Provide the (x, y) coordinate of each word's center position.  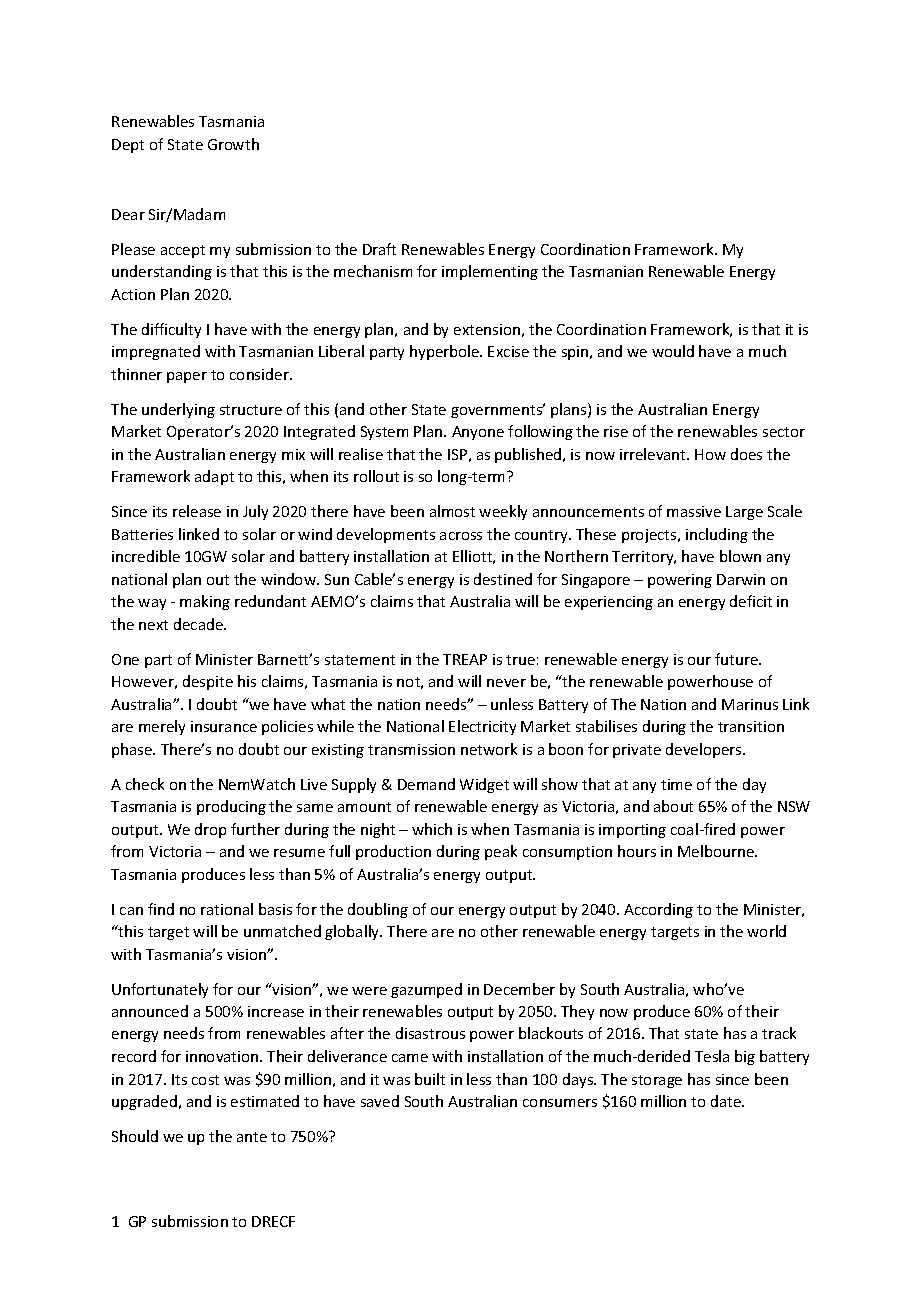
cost (205, 1080)
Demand (426, 784)
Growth (233, 144)
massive (694, 511)
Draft (379, 249)
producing (231, 807)
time (676, 784)
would (673, 351)
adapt (214, 477)
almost (452, 511)
